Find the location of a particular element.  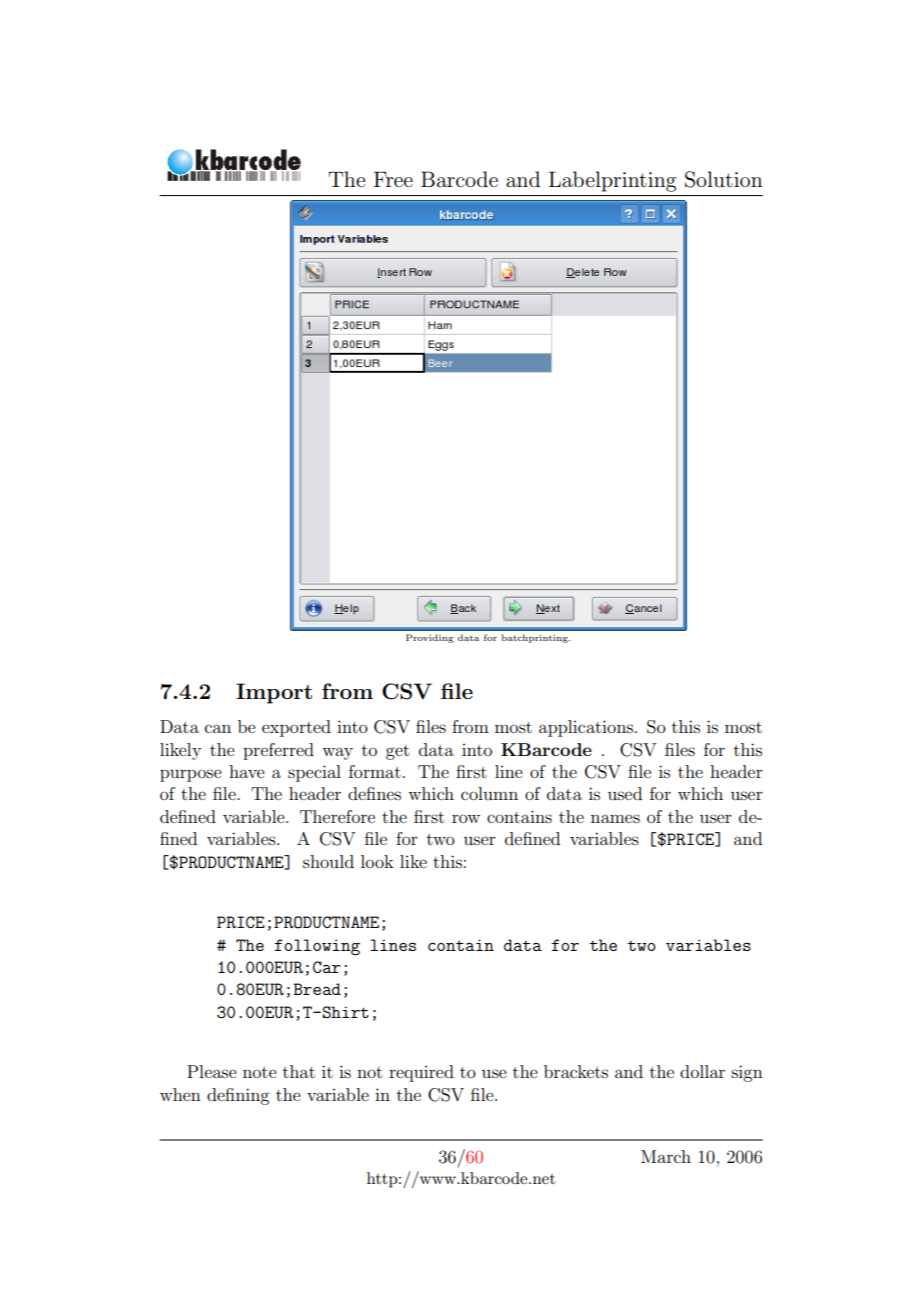

Free is located at coordinates (393, 179).
